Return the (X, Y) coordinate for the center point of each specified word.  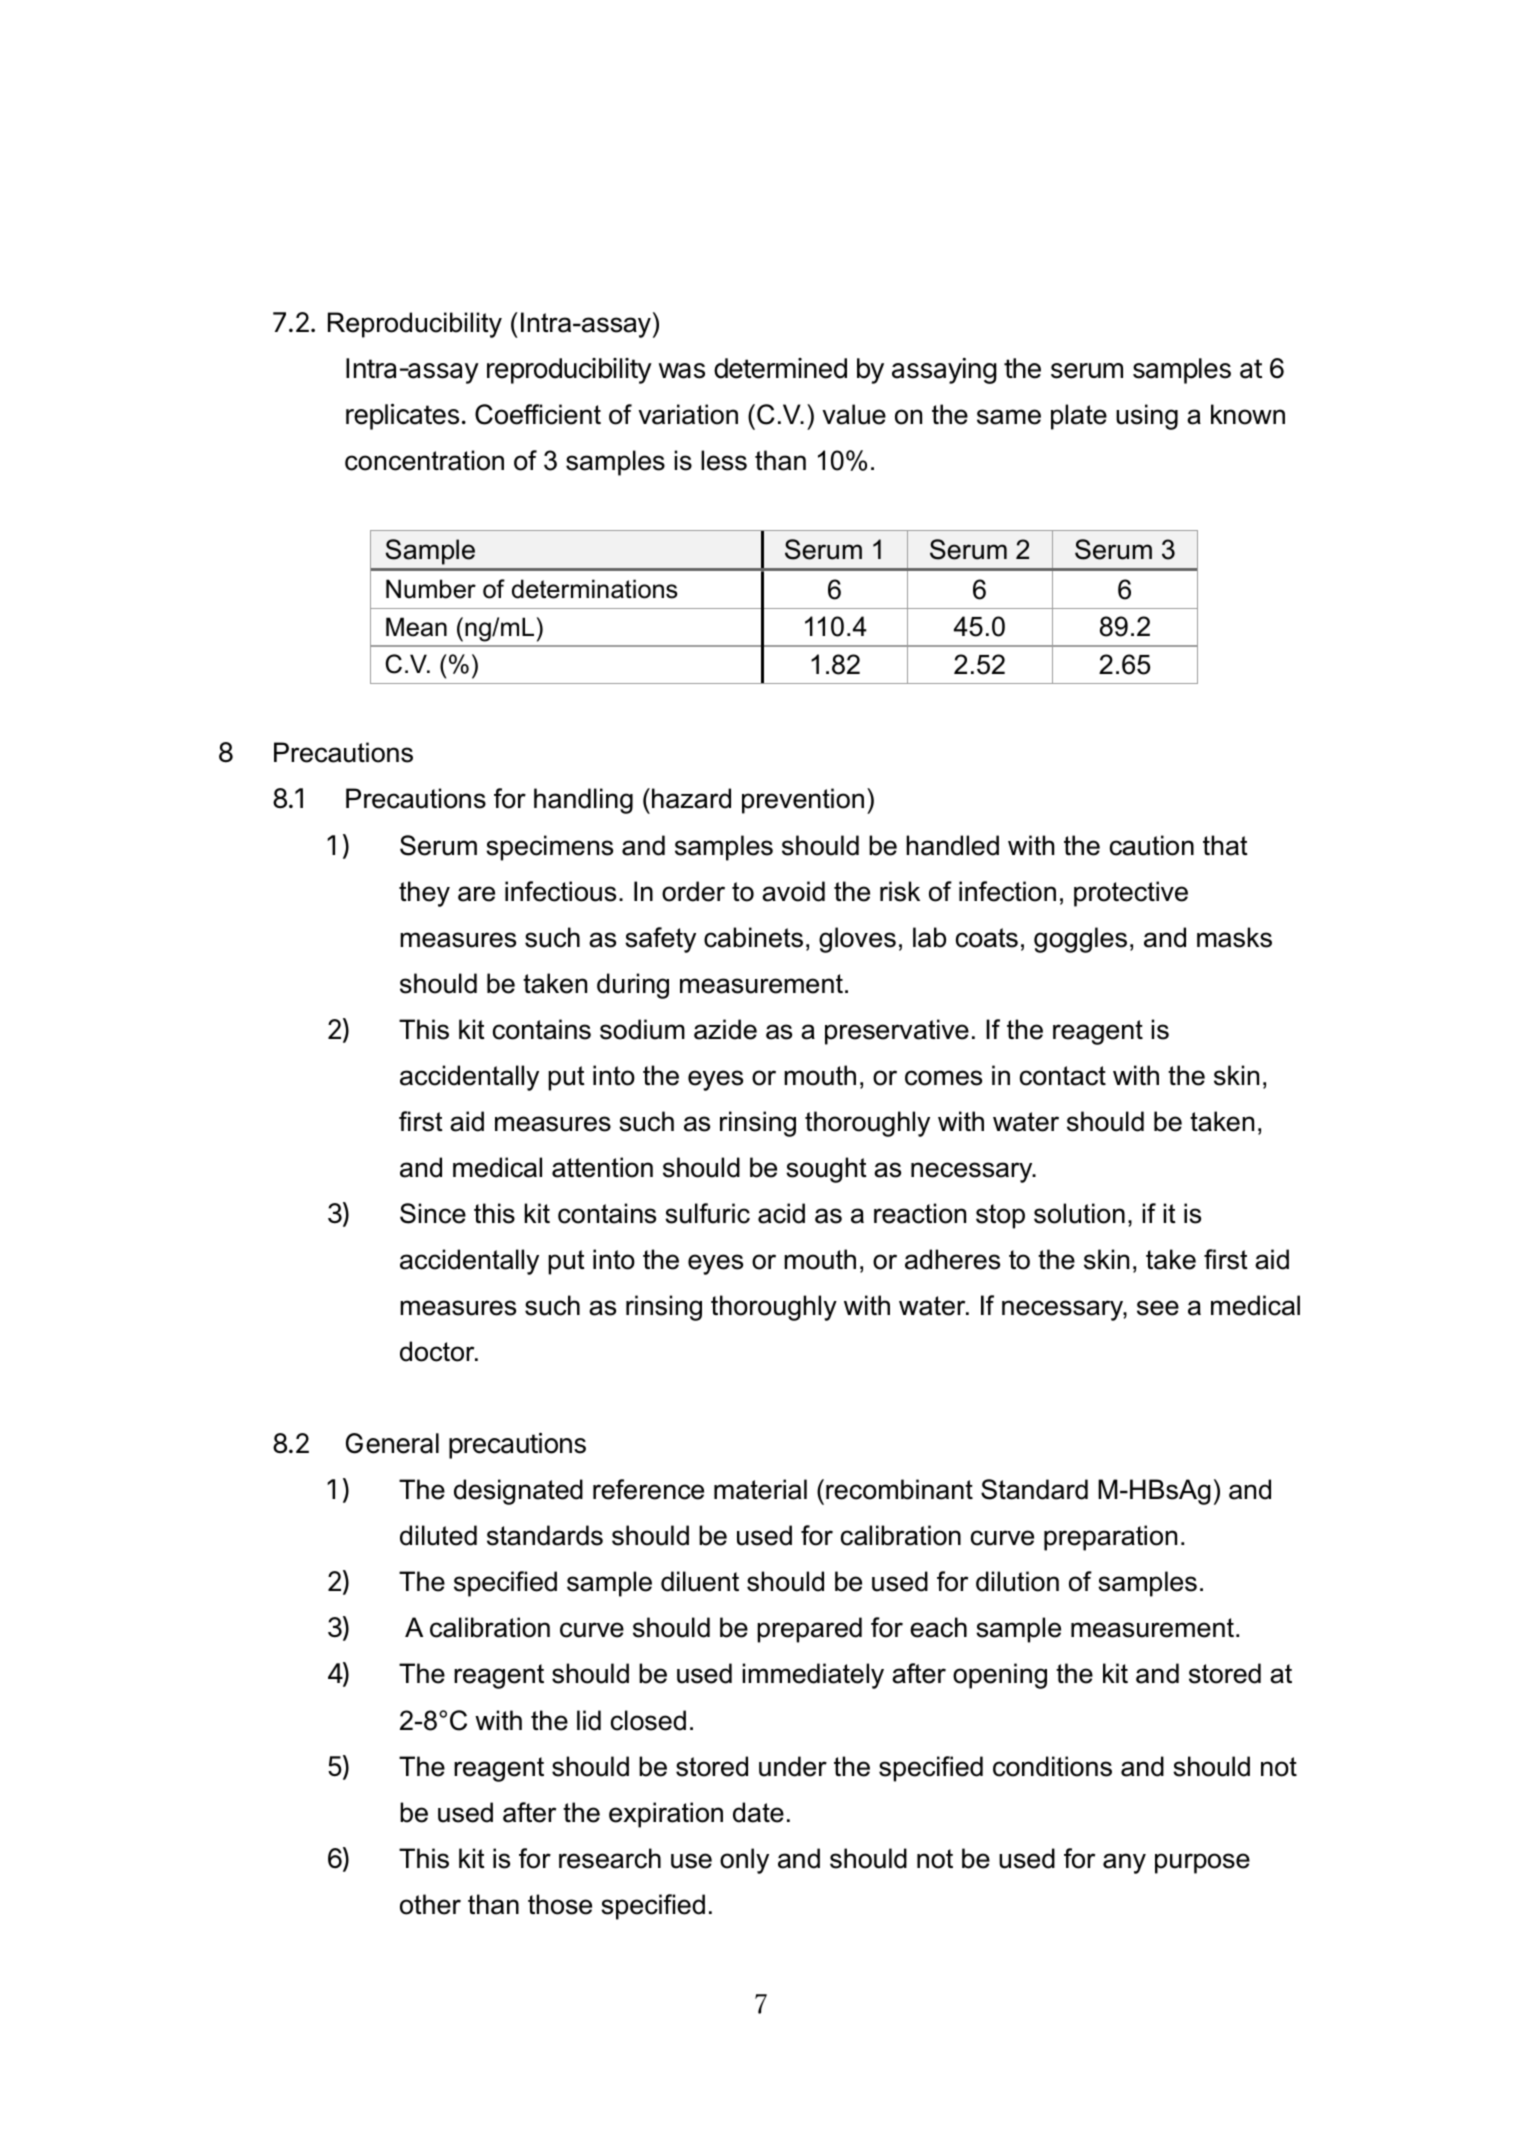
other (430, 1904)
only (744, 1861)
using (1147, 417)
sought (826, 1170)
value (854, 414)
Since (433, 1213)
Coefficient (538, 414)
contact (1063, 1076)
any (1124, 1863)
